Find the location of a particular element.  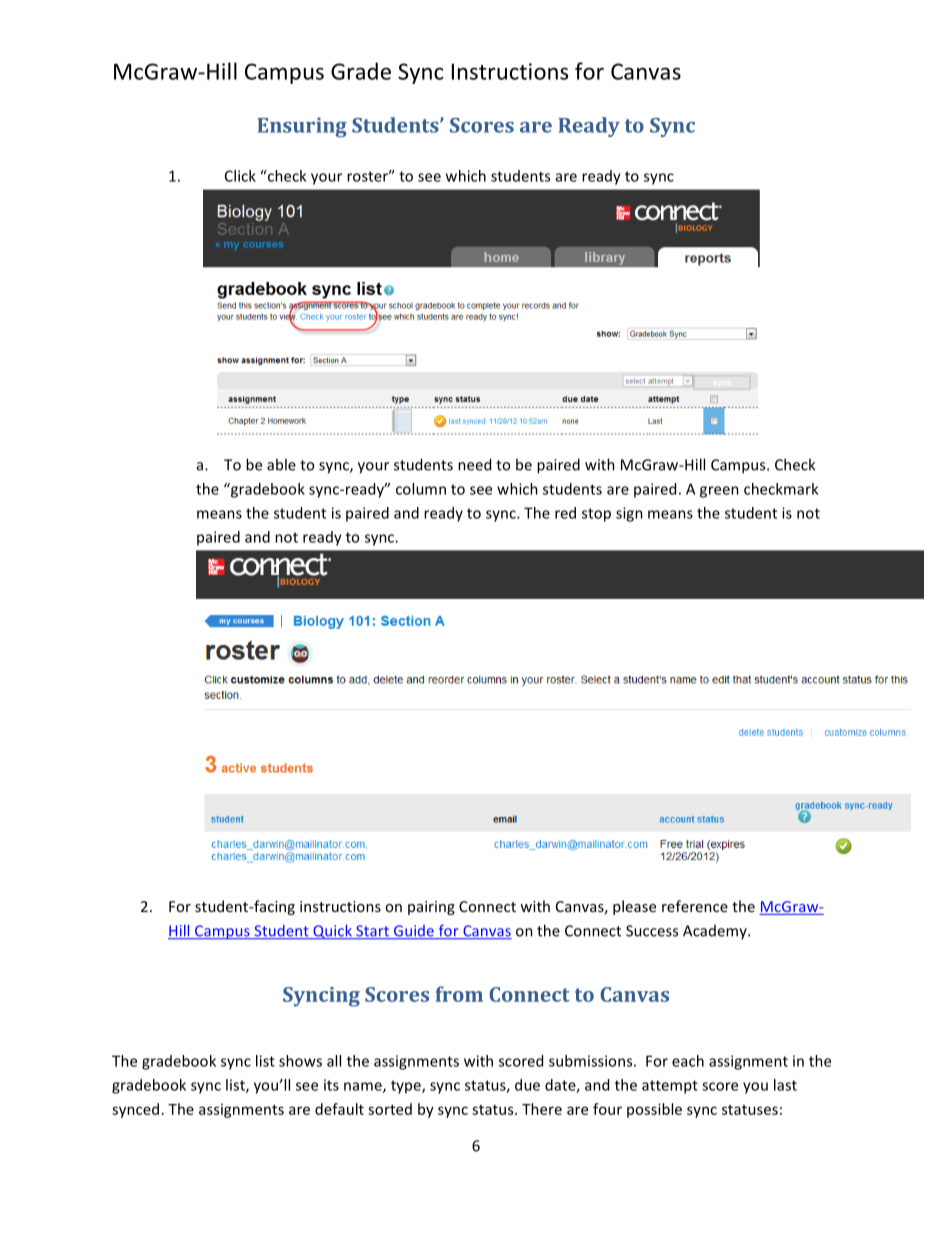

stop is located at coordinates (596, 515).
